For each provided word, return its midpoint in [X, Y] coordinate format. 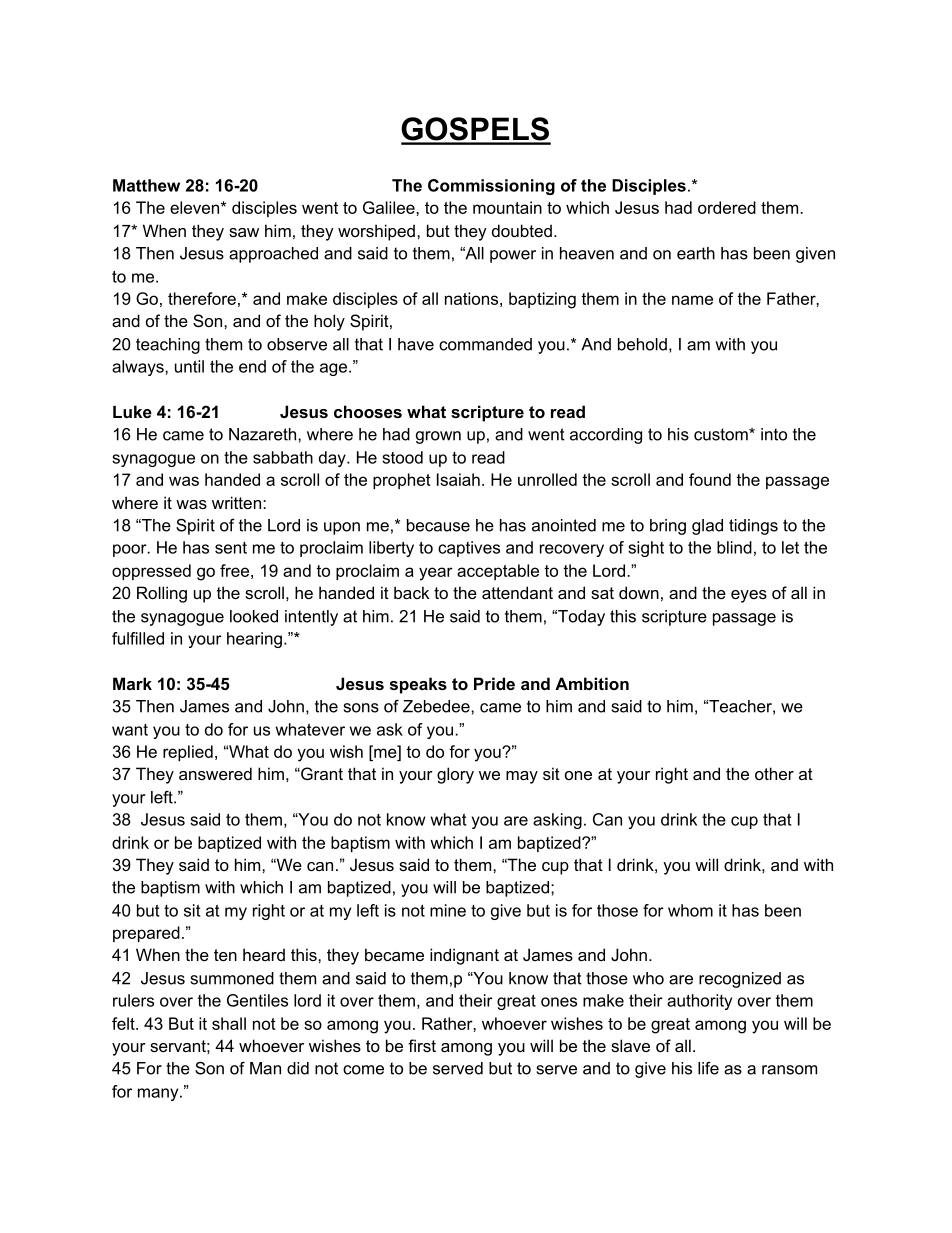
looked [254, 616]
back [411, 592]
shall [229, 1023]
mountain [507, 207]
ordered [727, 207]
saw [244, 232]
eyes [749, 596]
